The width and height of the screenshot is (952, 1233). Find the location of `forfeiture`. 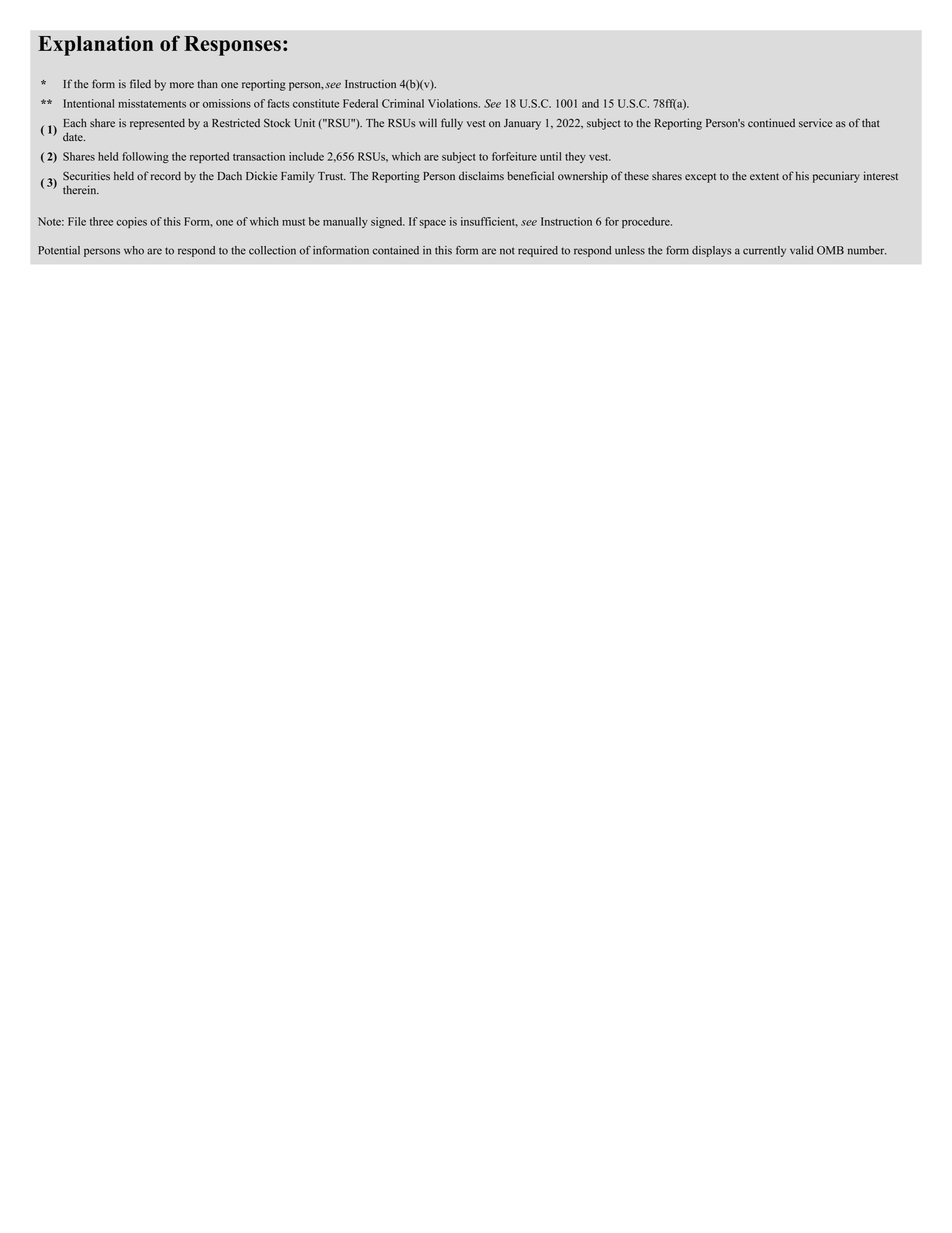

forfeiture is located at coordinates (514, 156).
